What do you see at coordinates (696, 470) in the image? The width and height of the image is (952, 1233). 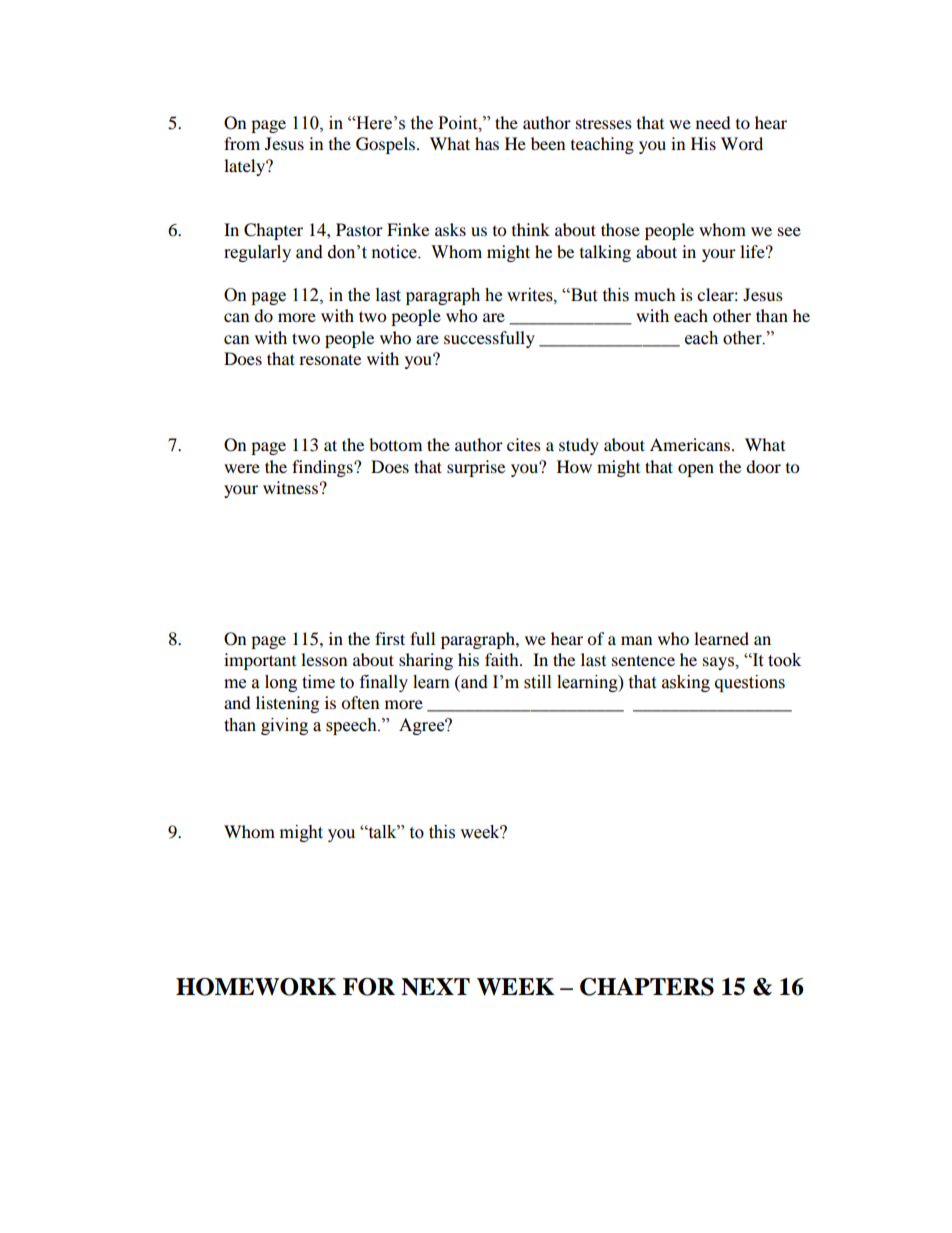 I see `open` at bounding box center [696, 470].
